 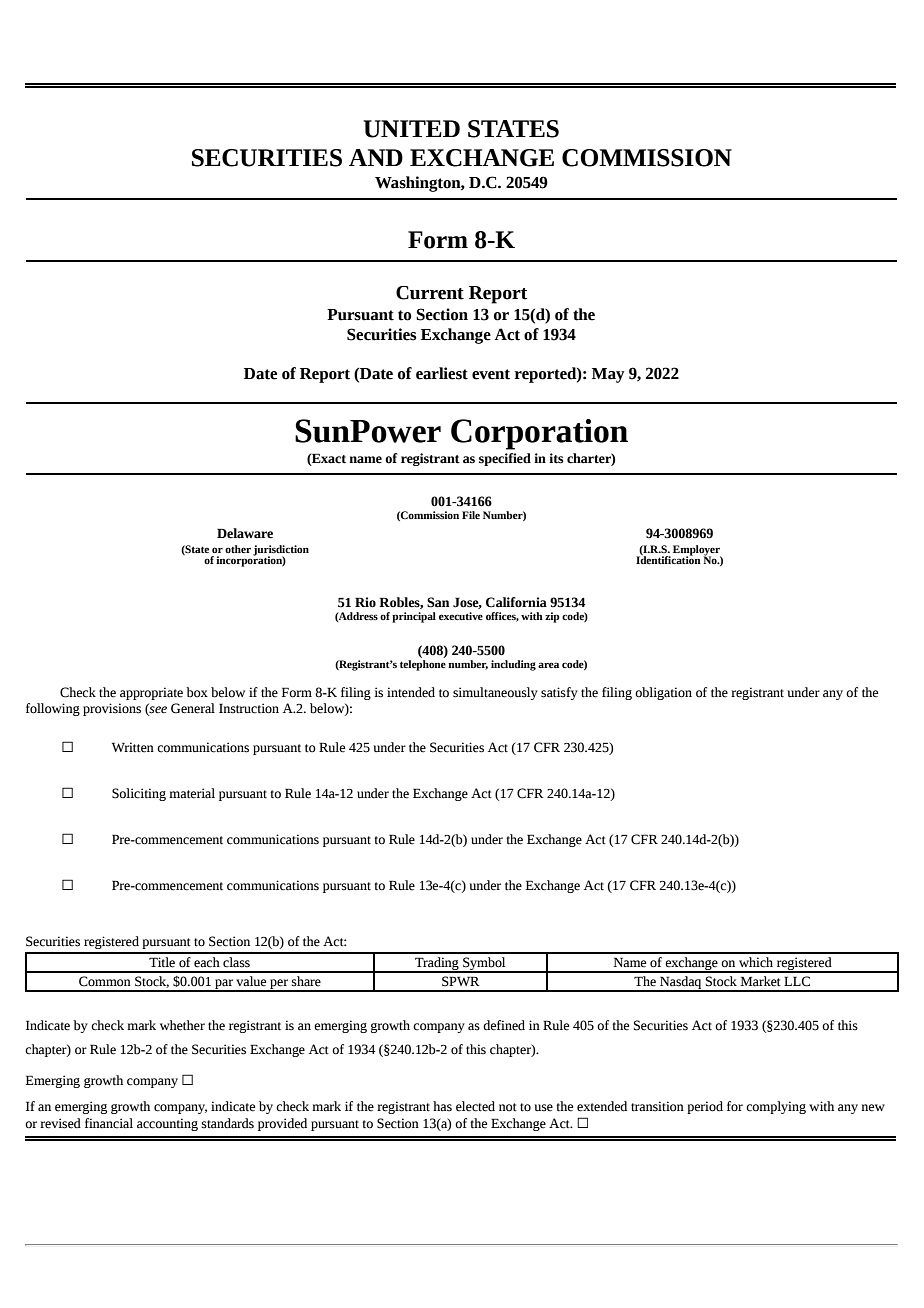 I want to click on executive, so click(x=461, y=616).
